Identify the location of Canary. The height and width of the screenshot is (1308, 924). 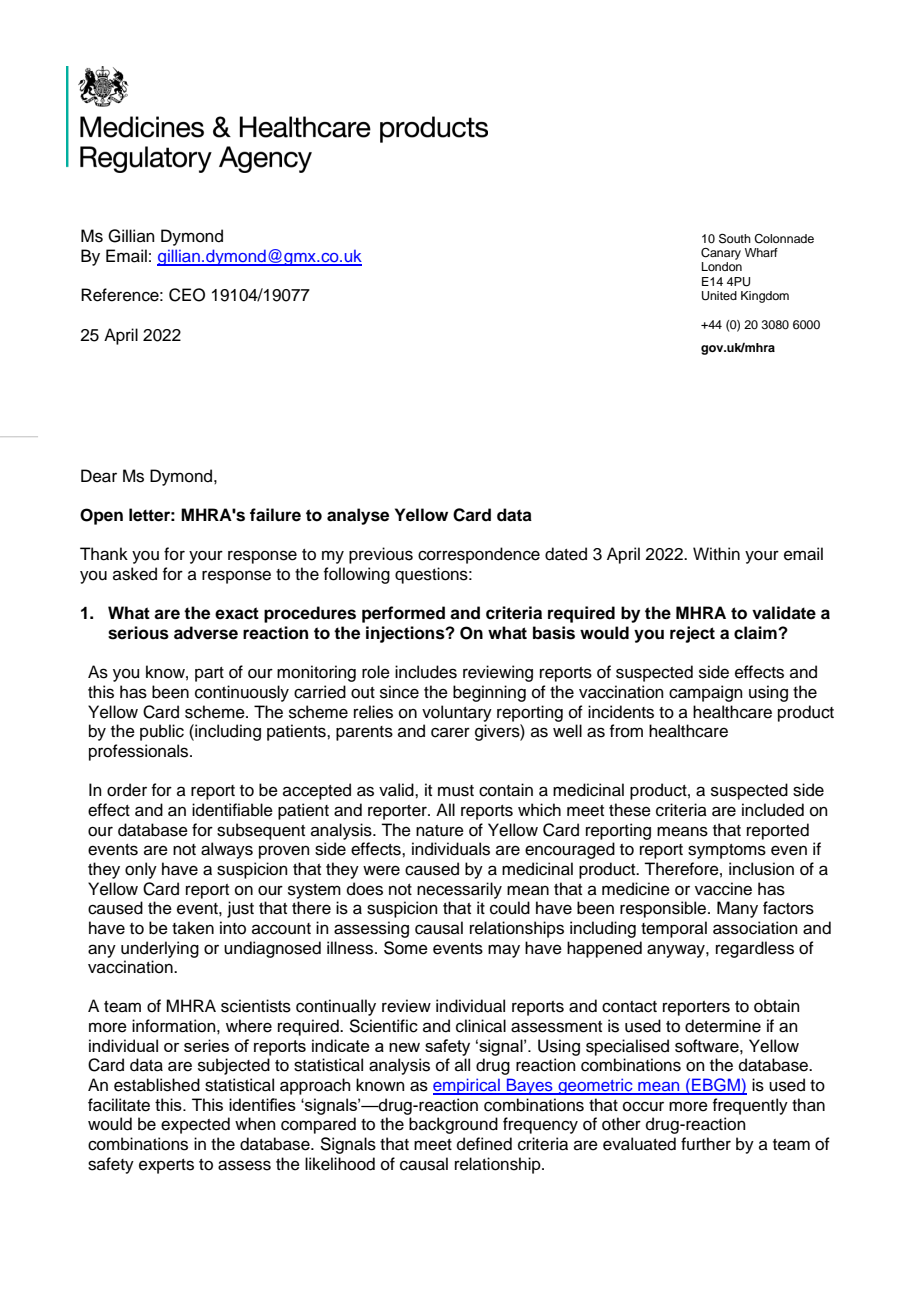
(721, 254).
